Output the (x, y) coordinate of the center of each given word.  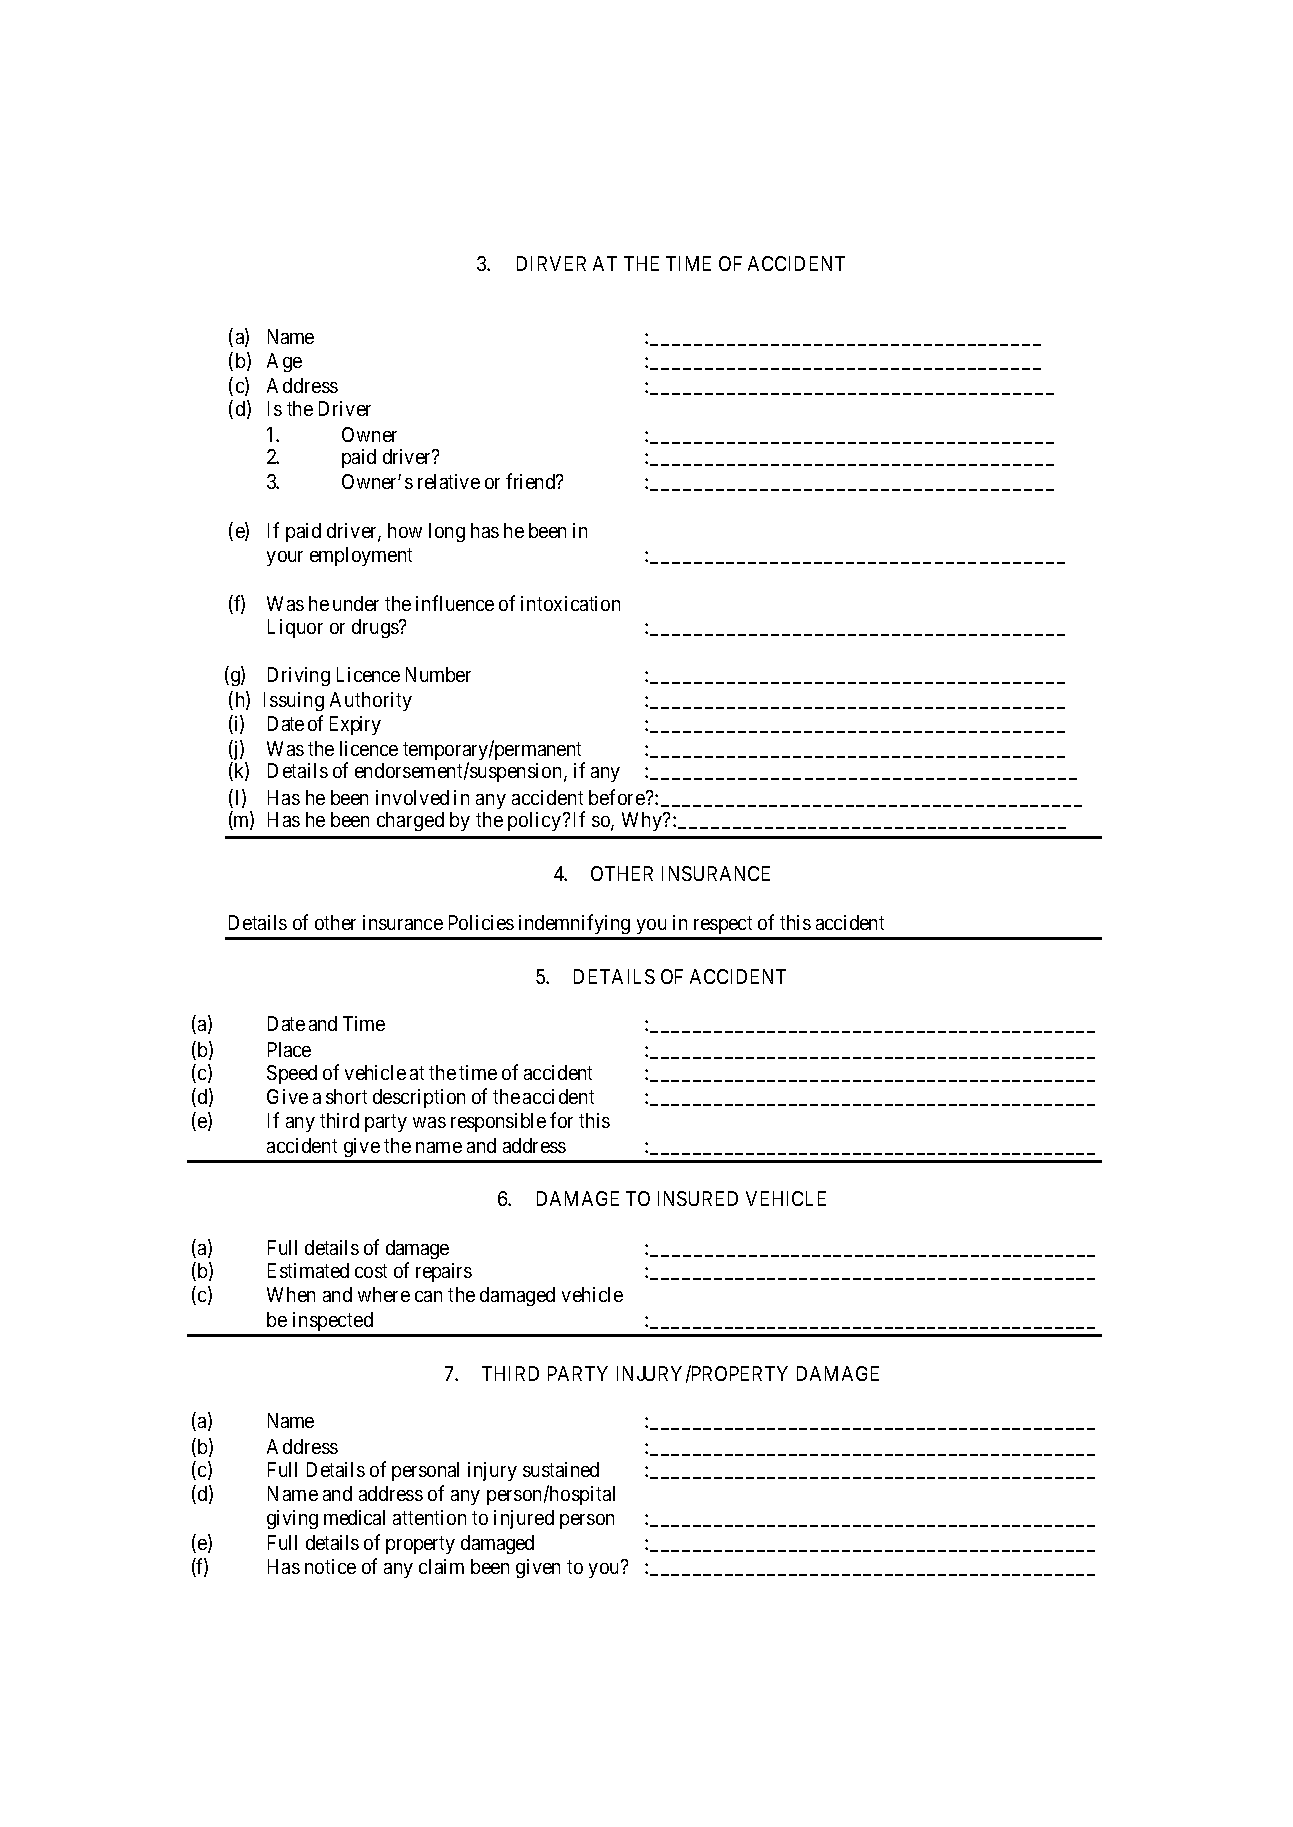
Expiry (355, 725)
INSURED (698, 1198)
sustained (561, 1469)
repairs (444, 1272)
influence (455, 603)
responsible (498, 1122)
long (447, 532)
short (346, 1096)
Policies (481, 922)
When (291, 1294)
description (419, 1098)
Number (438, 674)
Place (289, 1049)
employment (361, 556)
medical (354, 1517)
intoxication (570, 603)
